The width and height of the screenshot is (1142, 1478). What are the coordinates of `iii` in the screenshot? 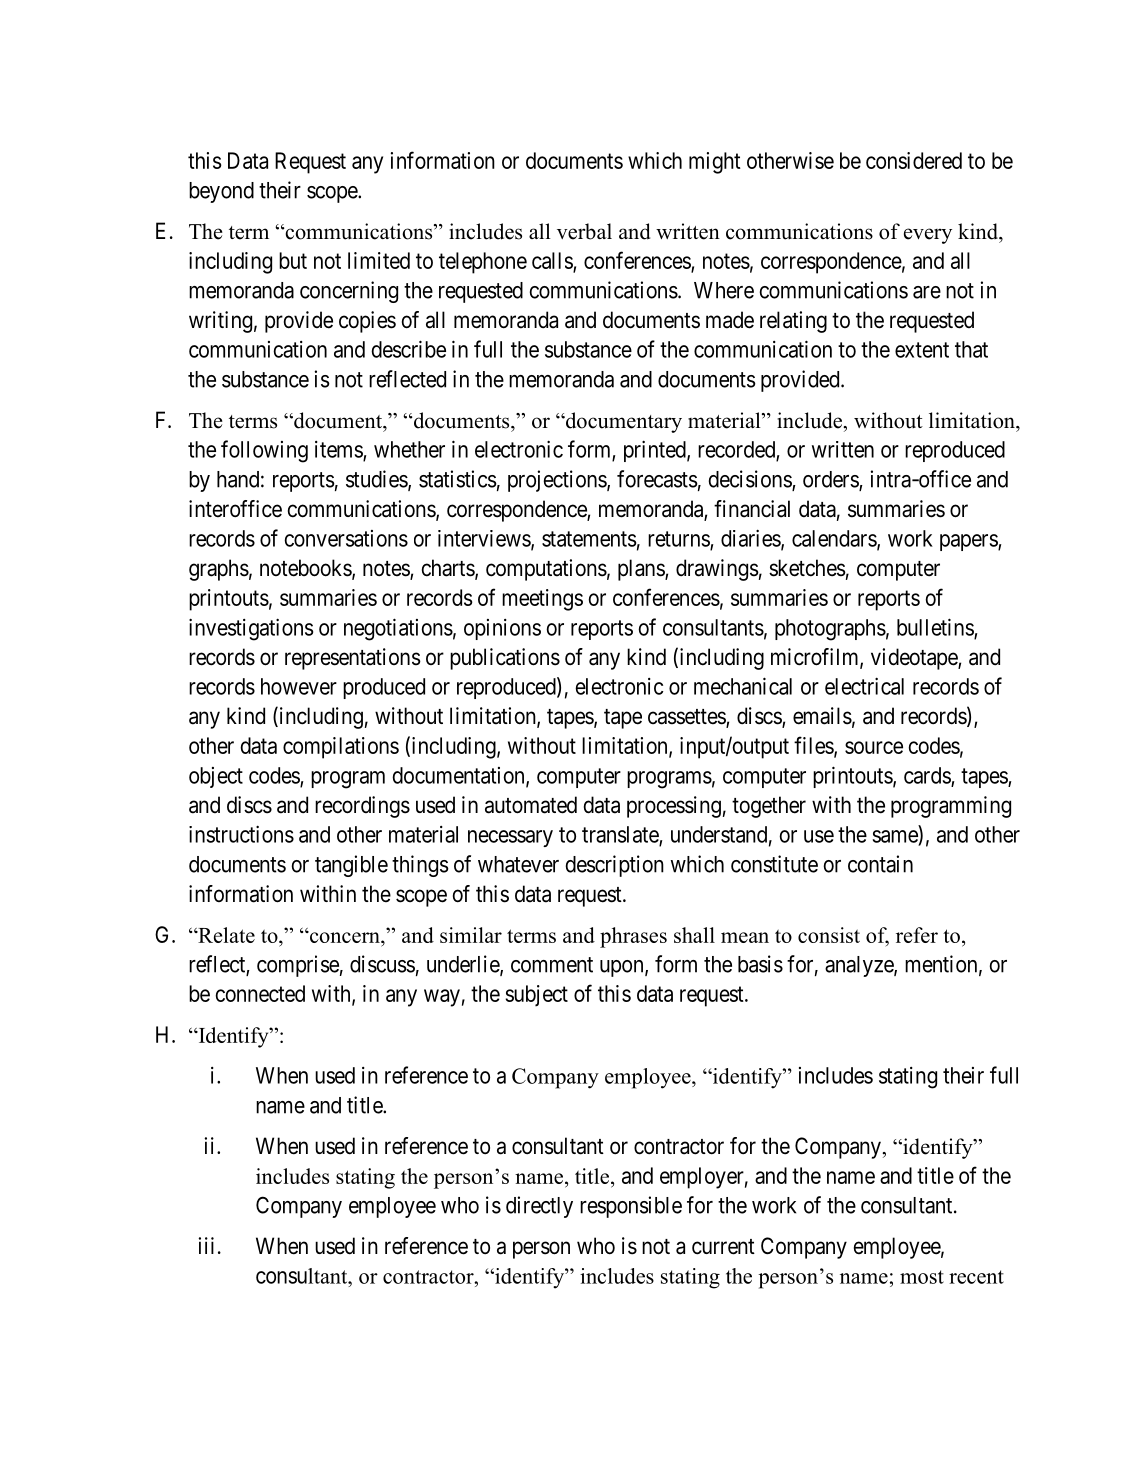 It's located at (206, 1245).
